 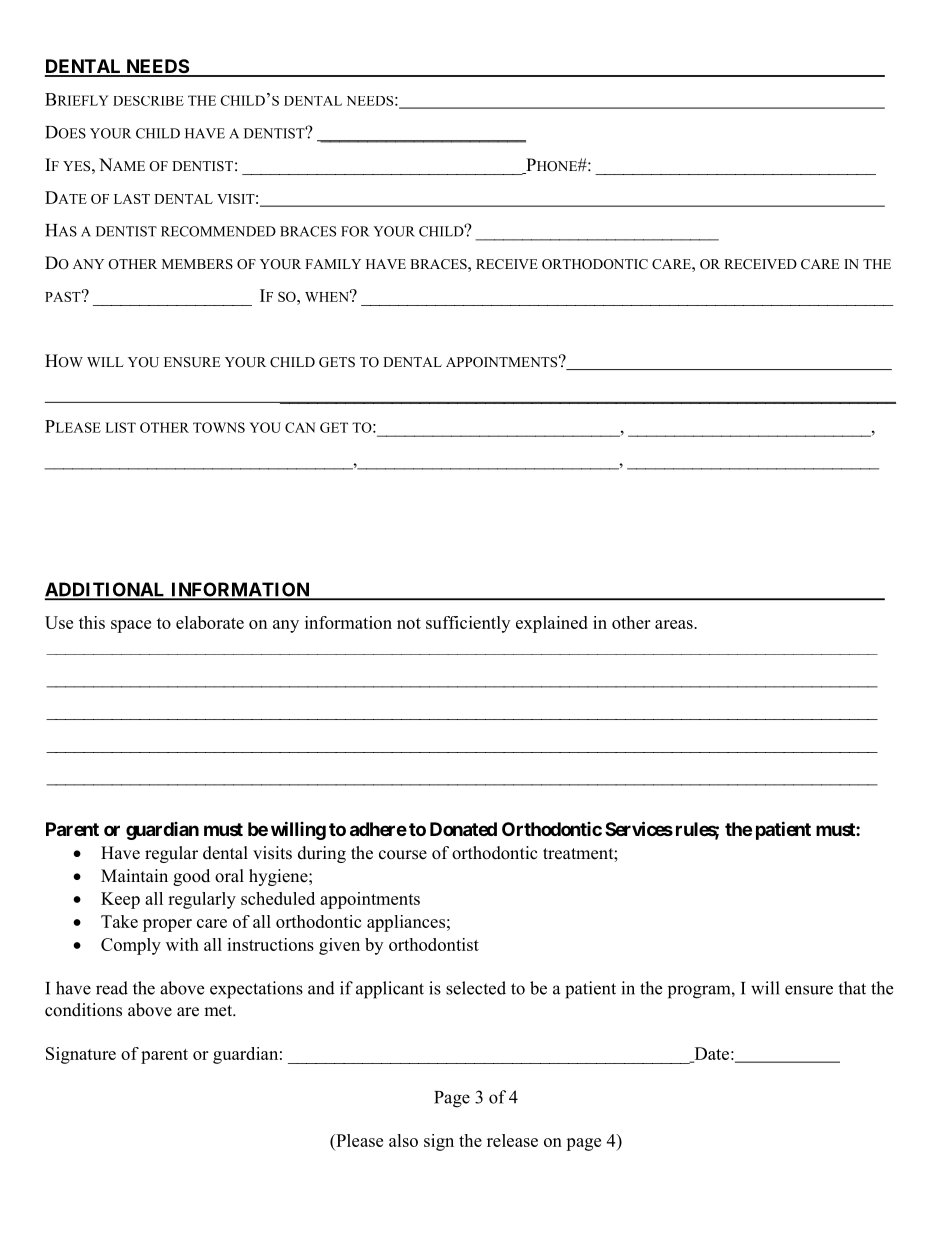 What do you see at coordinates (148, 101) in the screenshot?
I see `DESCRIBE` at bounding box center [148, 101].
